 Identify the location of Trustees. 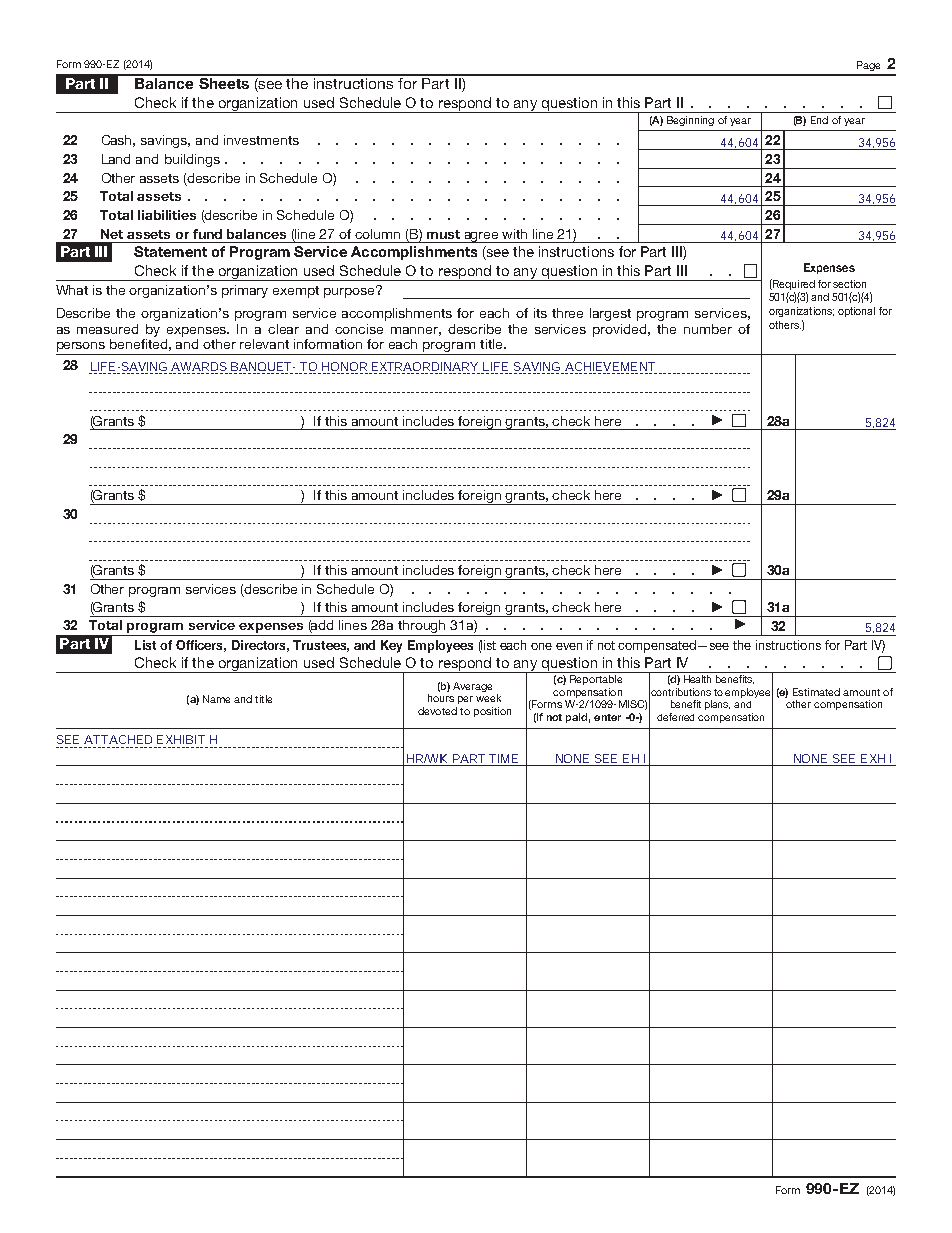
(321, 646).
